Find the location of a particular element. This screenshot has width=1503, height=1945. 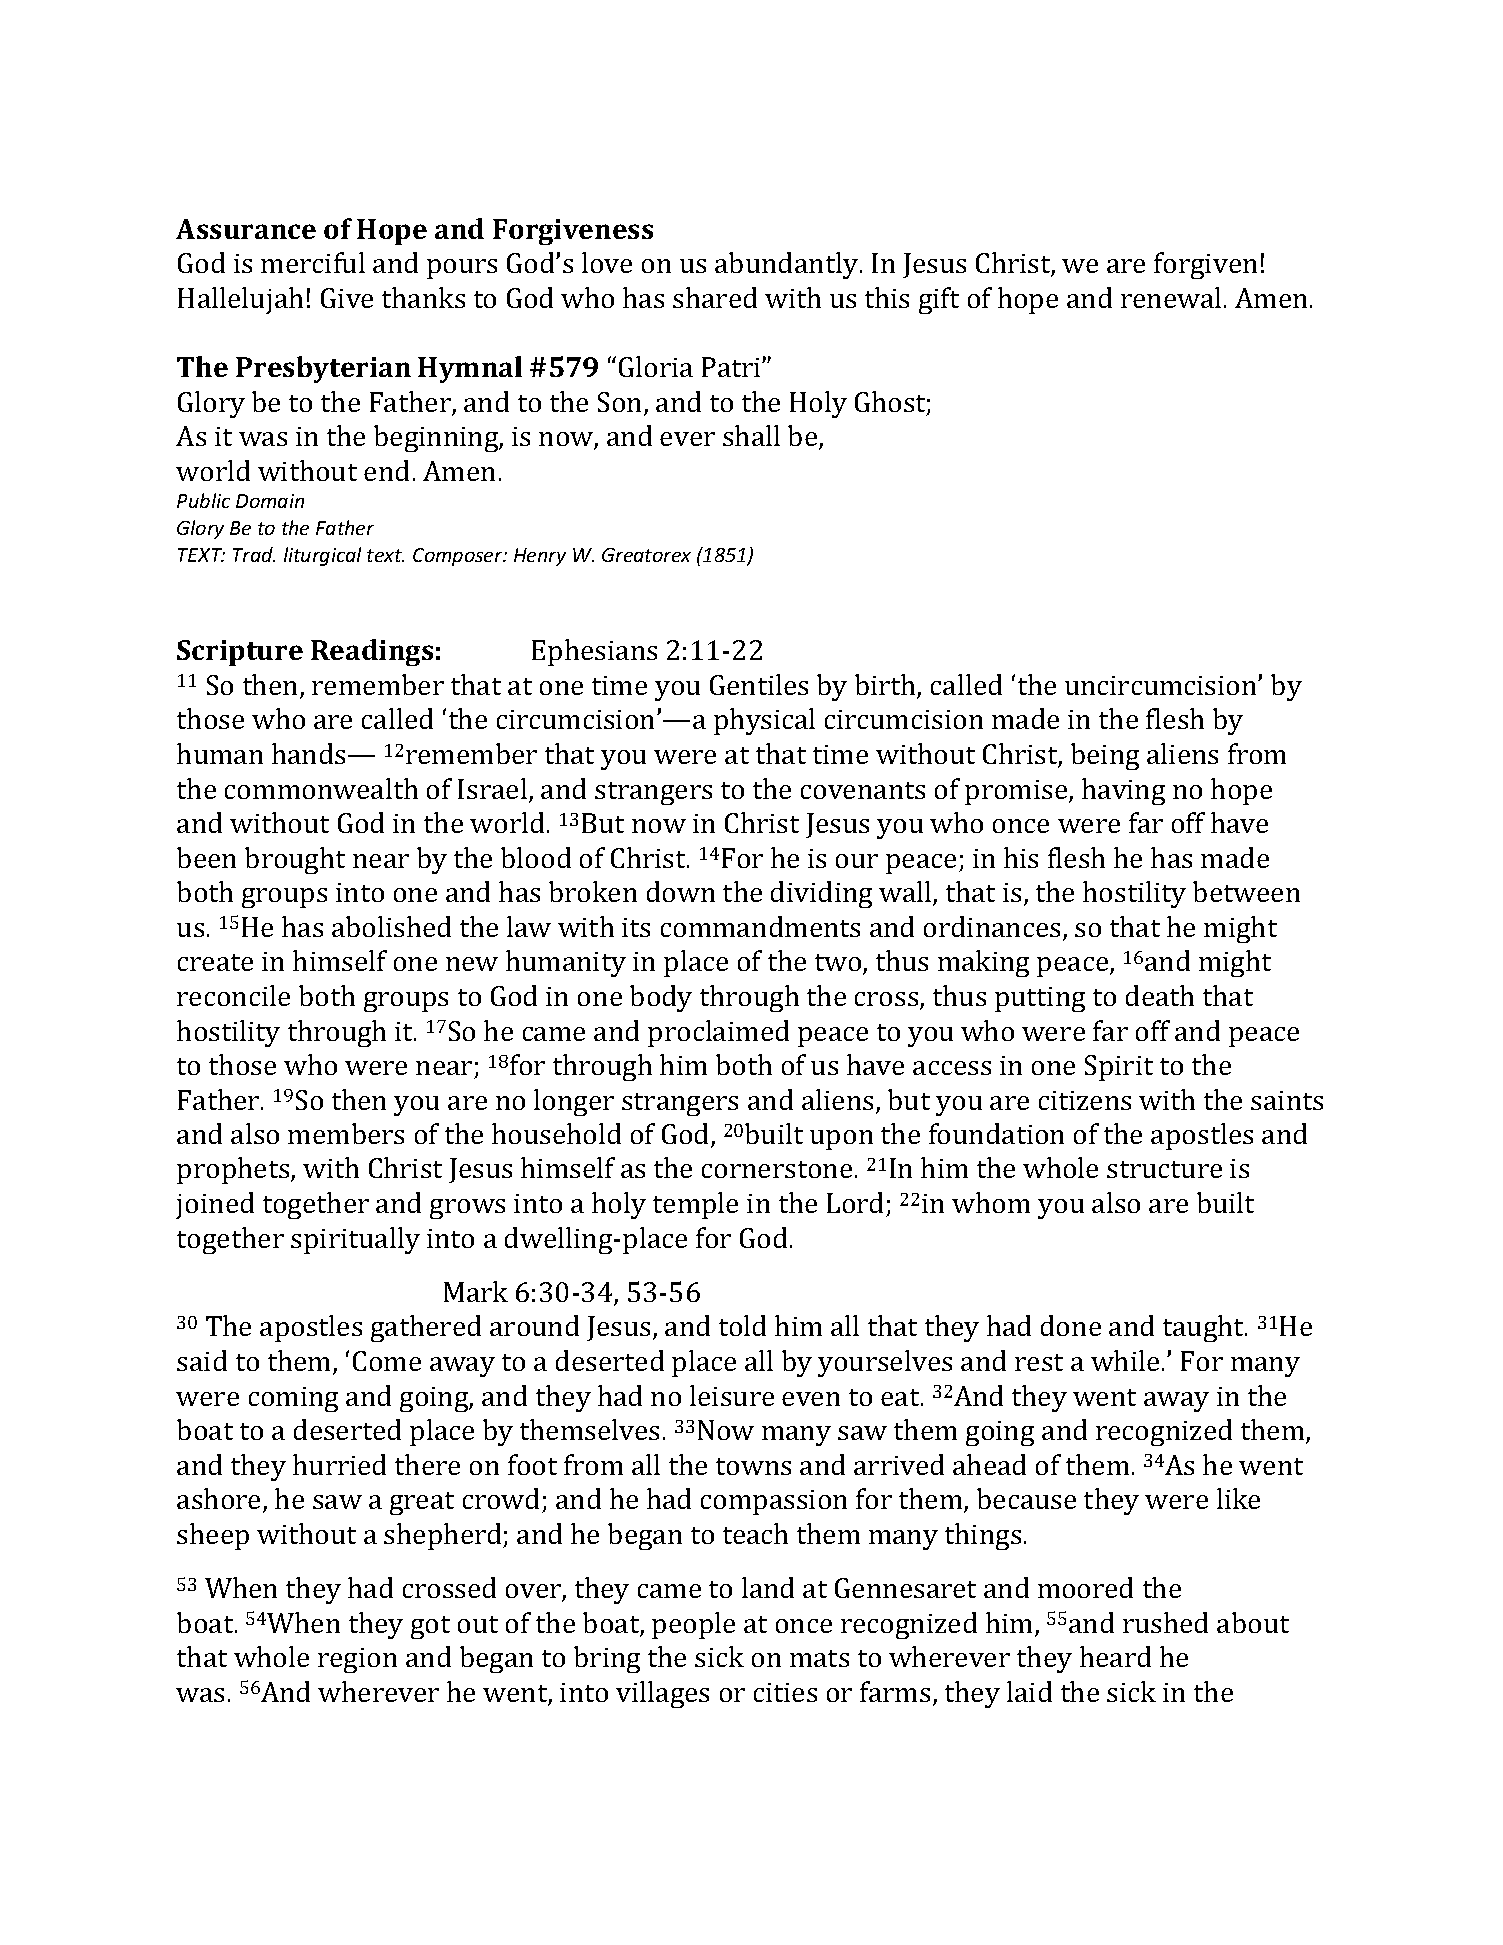

merciful is located at coordinates (313, 262).
